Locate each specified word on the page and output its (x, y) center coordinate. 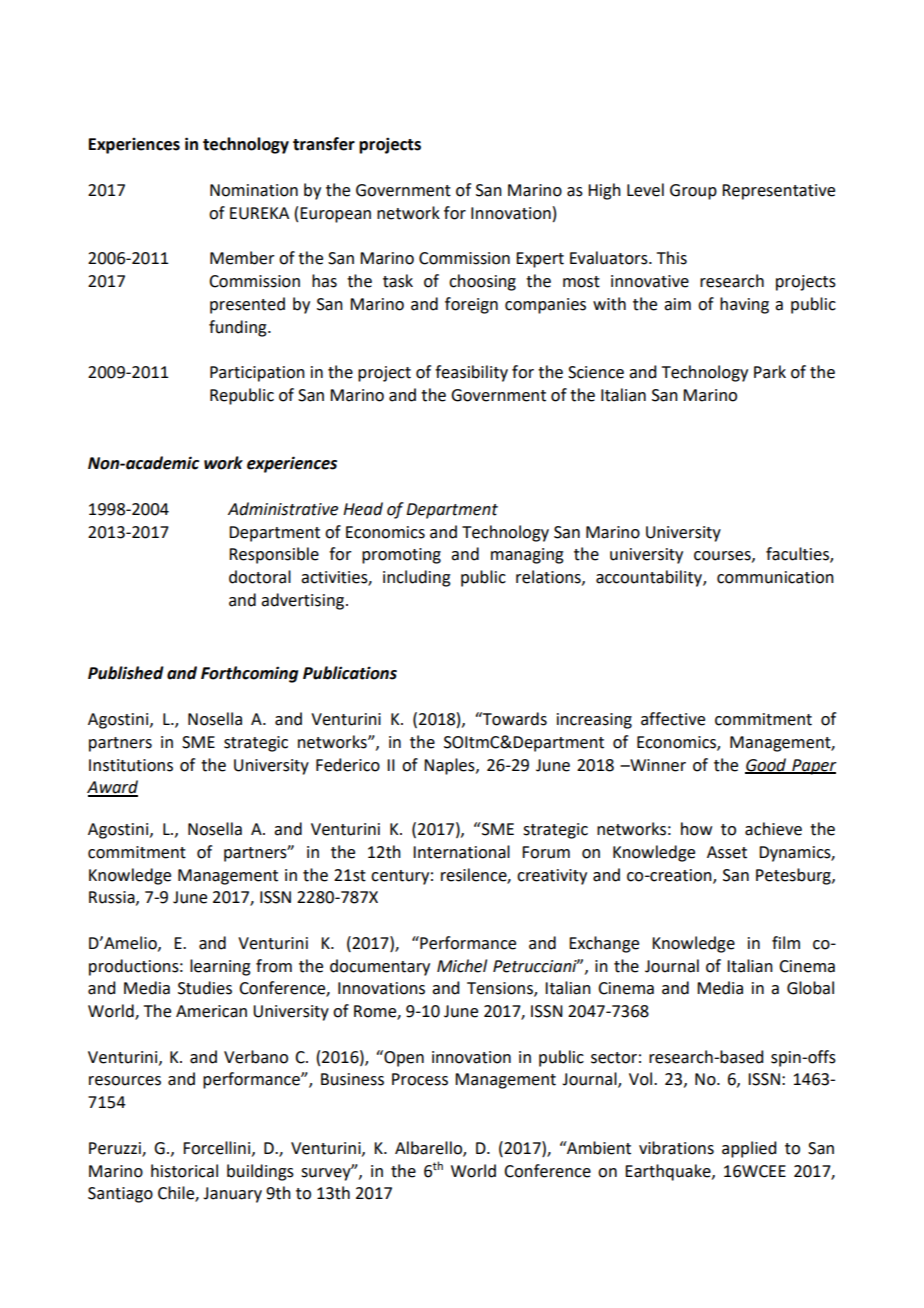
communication (775, 577)
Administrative (283, 509)
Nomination (254, 190)
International (461, 852)
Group (693, 192)
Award (112, 788)
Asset (727, 852)
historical (184, 1171)
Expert (540, 260)
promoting (401, 556)
